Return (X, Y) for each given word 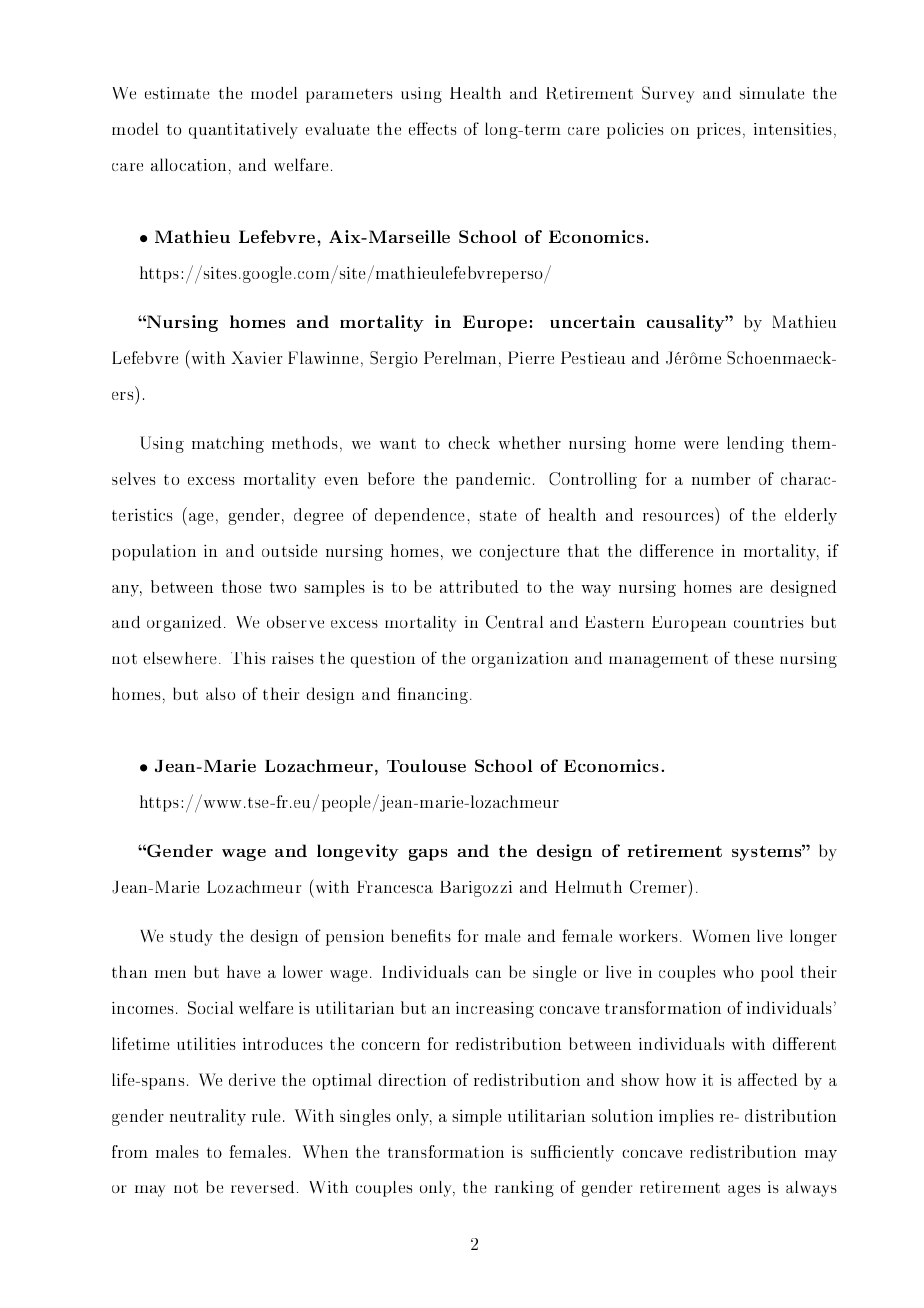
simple (476, 1117)
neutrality (208, 1117)
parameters (349, 96)
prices (720, 131)
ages (744, 1191)
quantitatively (243, 130)
